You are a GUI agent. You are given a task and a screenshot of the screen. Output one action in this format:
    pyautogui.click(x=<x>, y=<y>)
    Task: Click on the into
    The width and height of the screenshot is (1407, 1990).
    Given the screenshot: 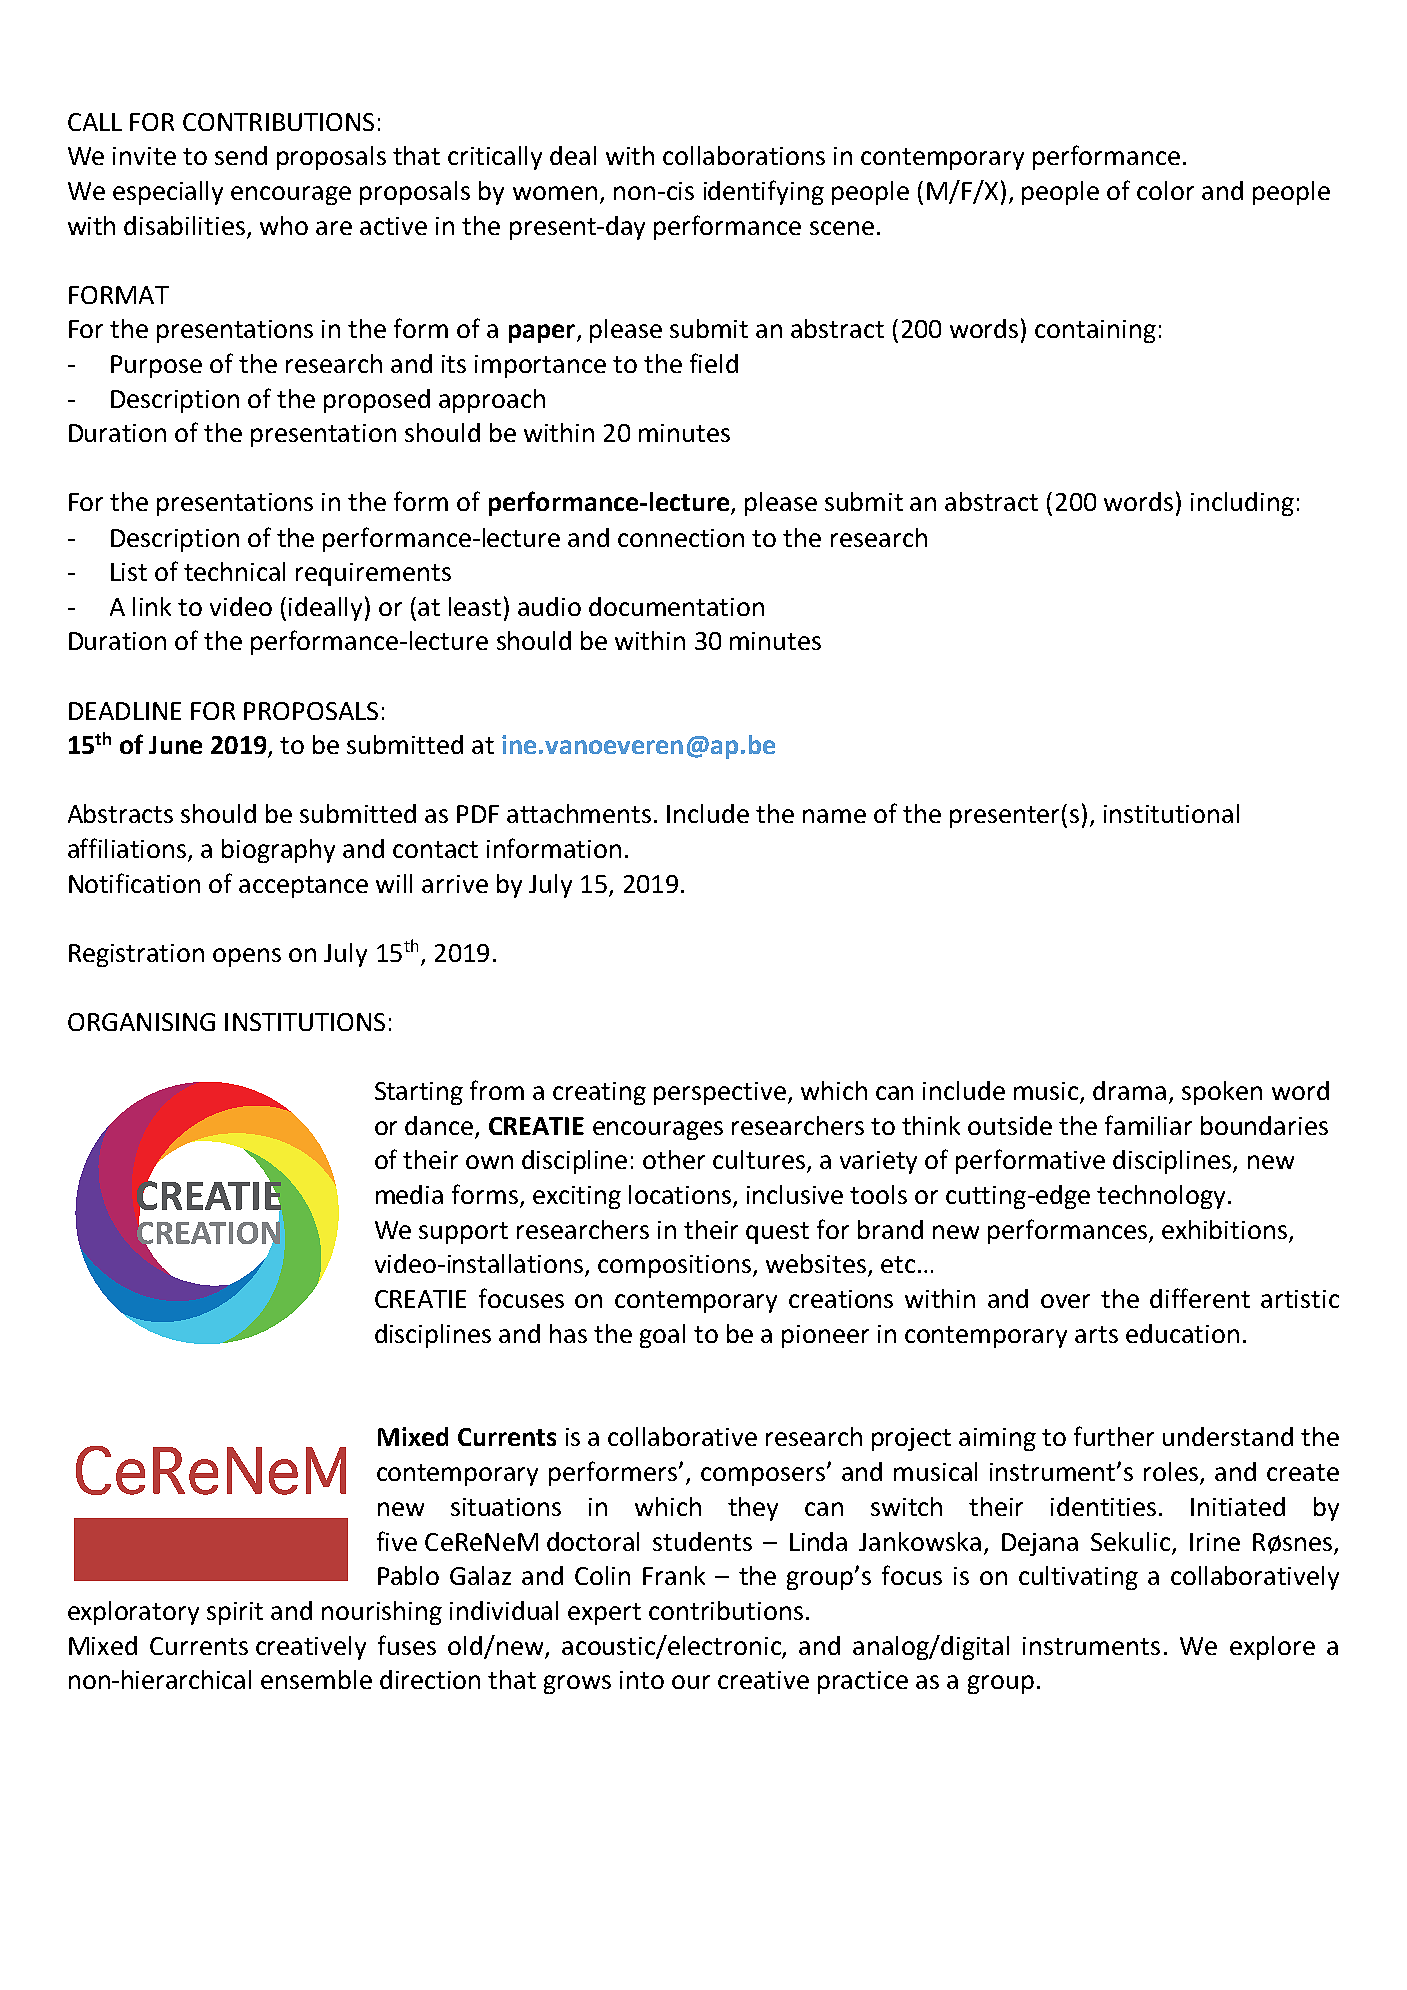 What is the action you would take?
    pyautogui.click(x=642, y=1680)
